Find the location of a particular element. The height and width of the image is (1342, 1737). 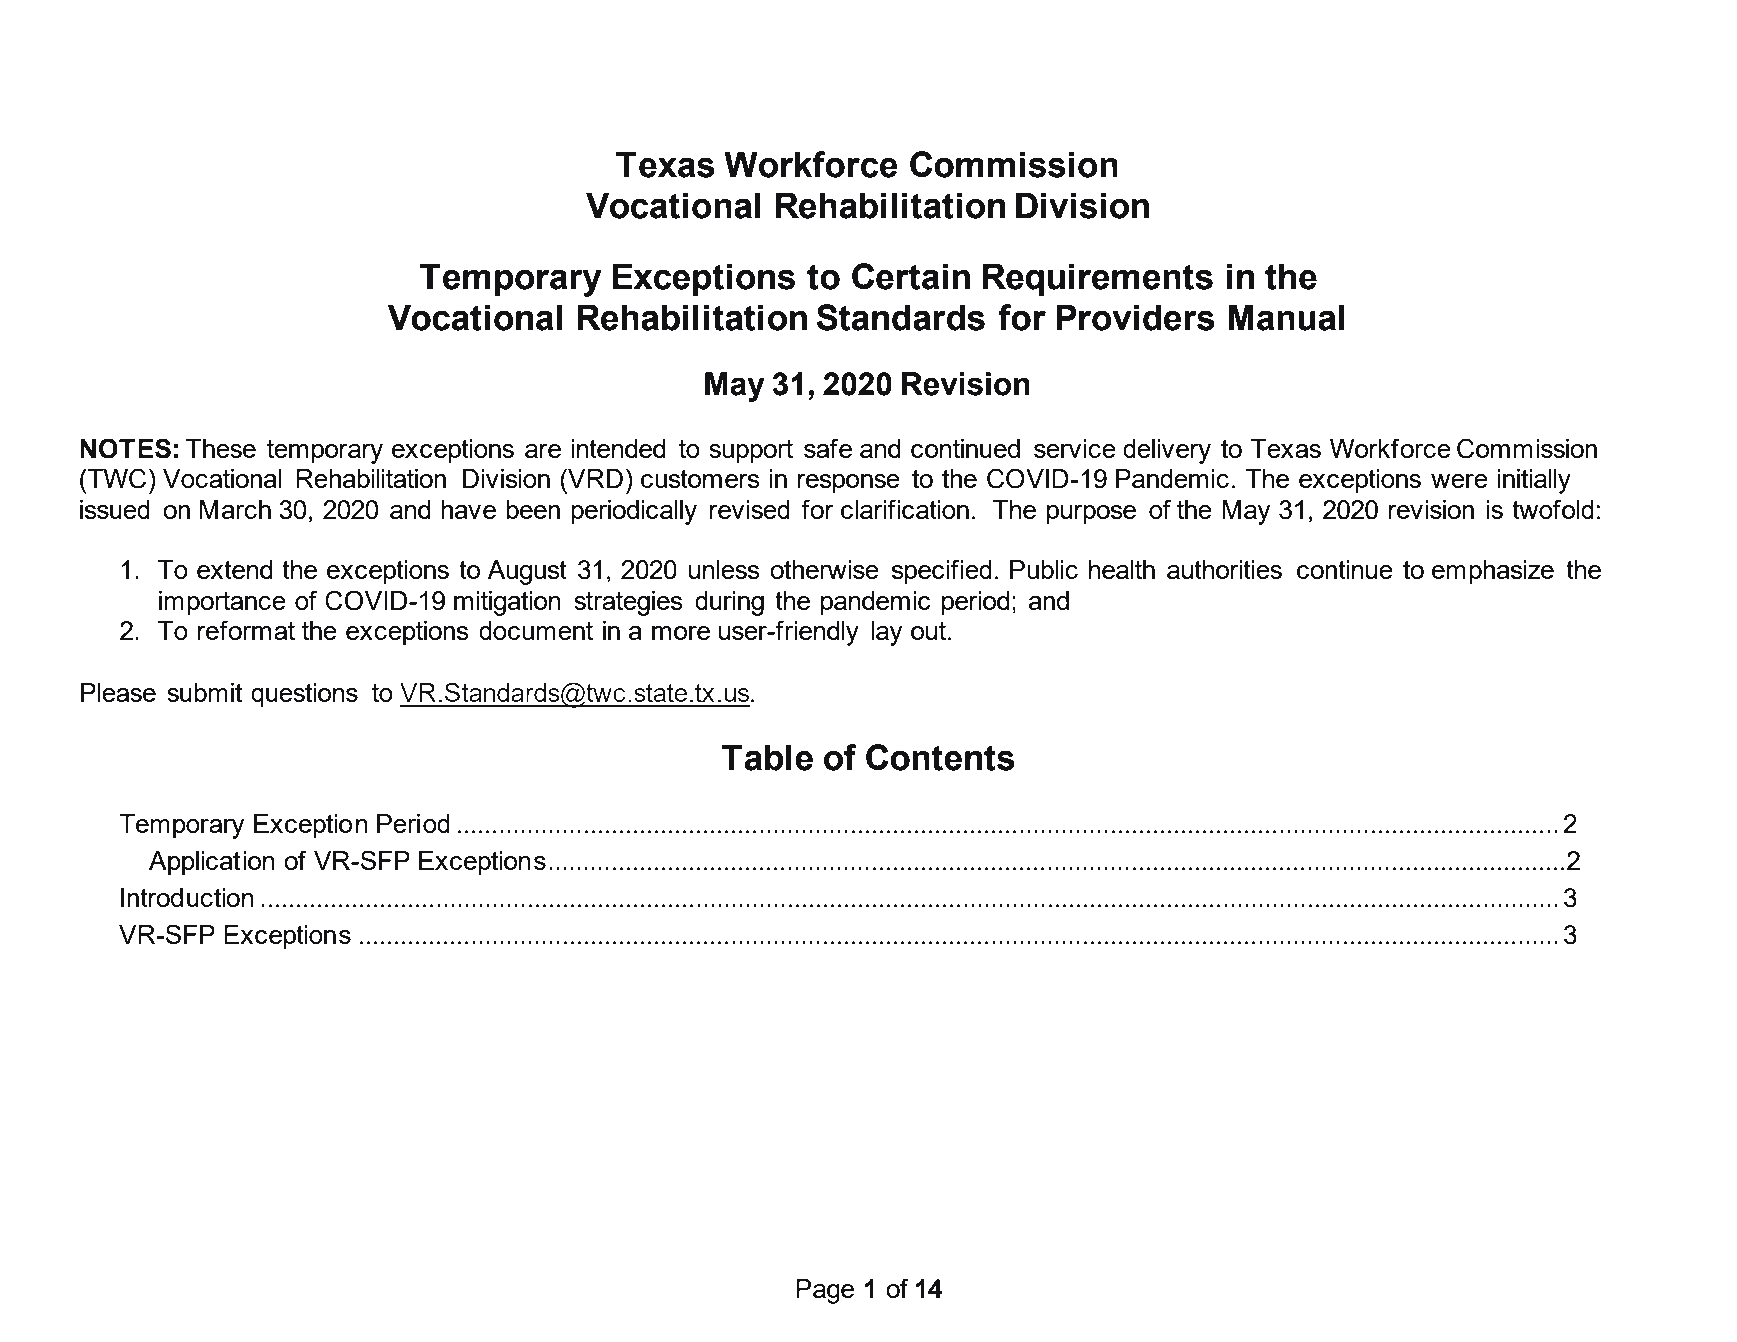

Application is located at coordinates (212, 863).
